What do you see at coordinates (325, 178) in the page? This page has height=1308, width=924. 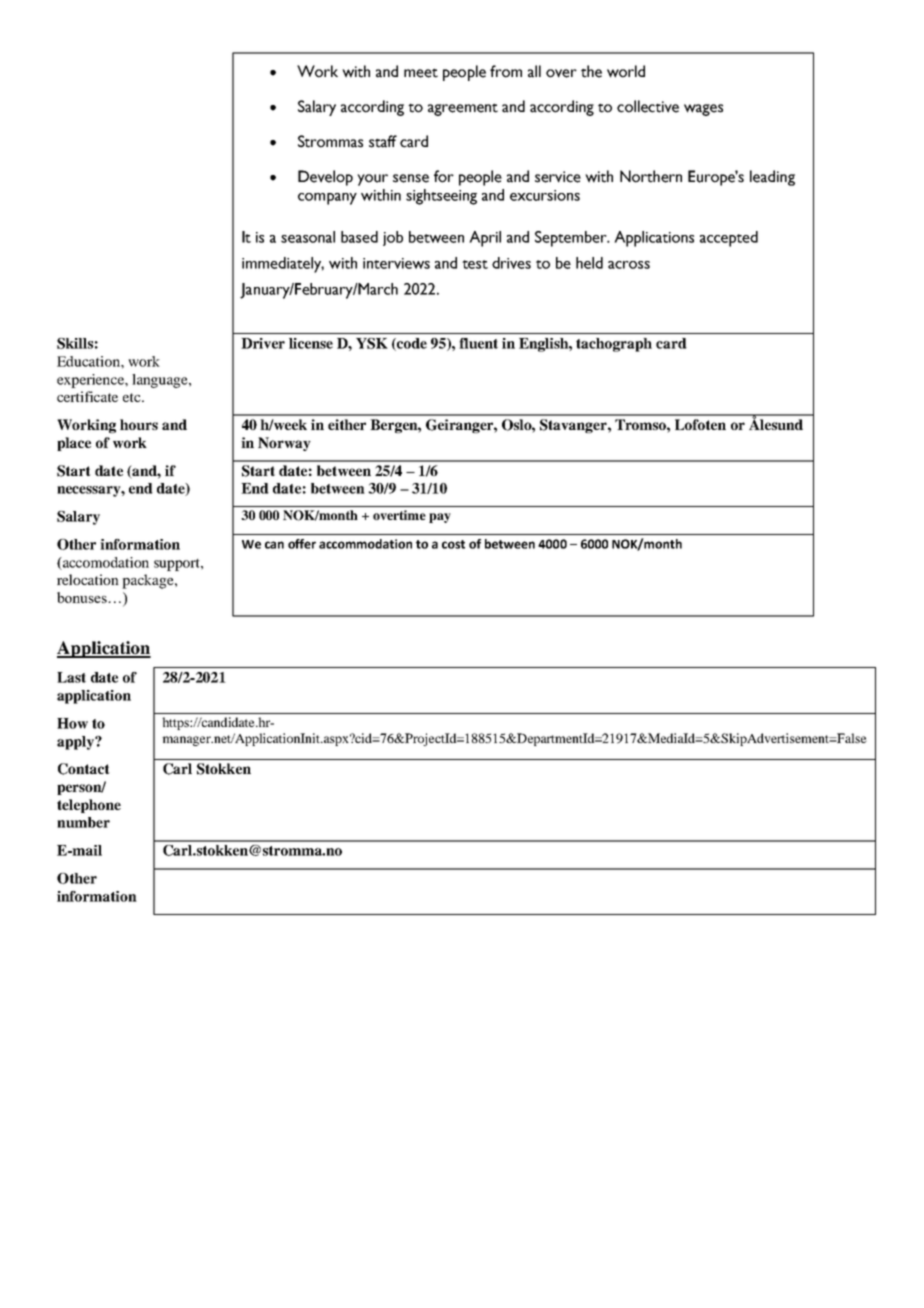 I see `Develop` at bounding box center [325, 178].
